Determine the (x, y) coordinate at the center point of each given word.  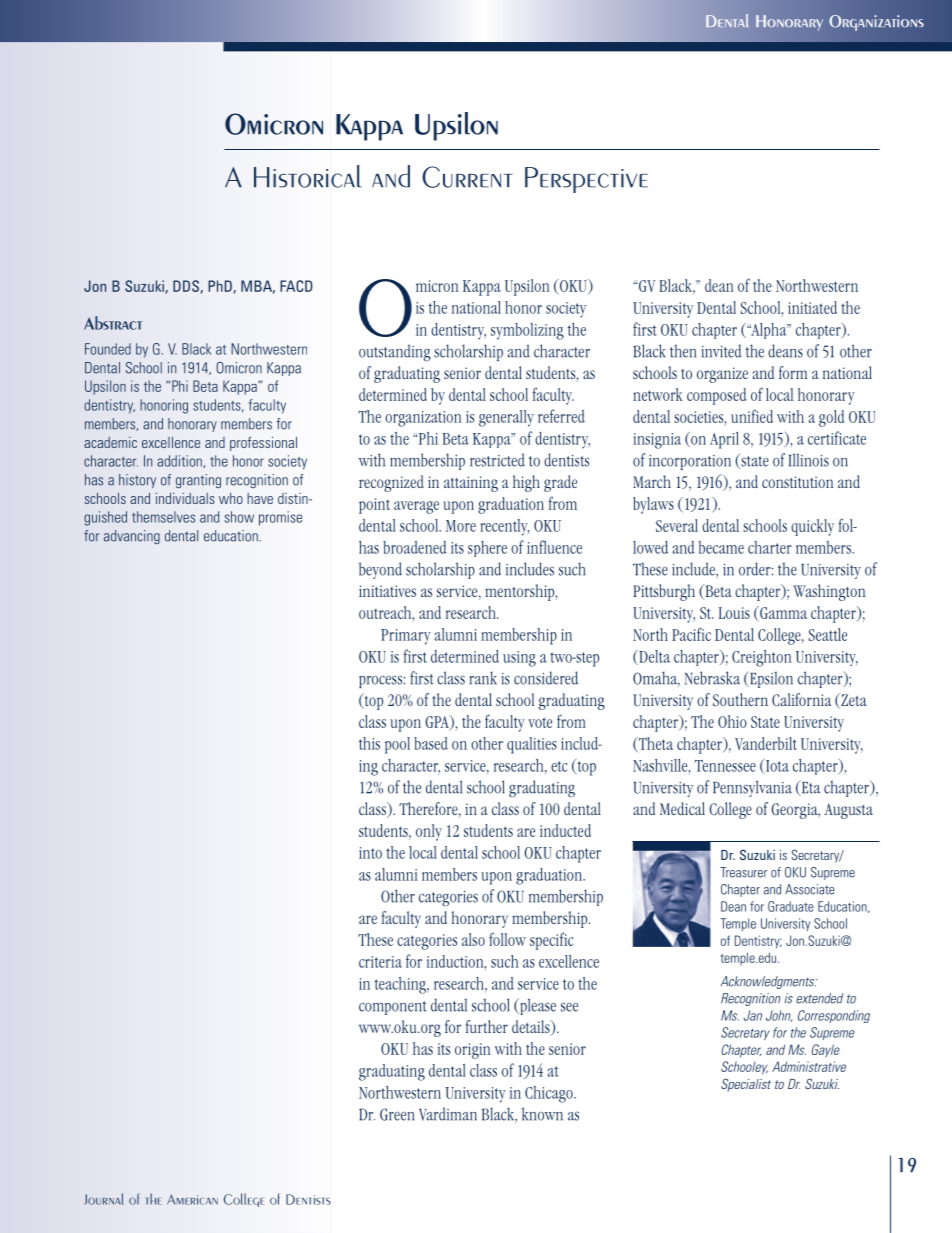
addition (180, 461)
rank (483, 678)
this (369, 743)
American (192, 1199)
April (724, 440)
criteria (380, 962)
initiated (812, 307)
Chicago (550, 1094)
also (473, 939)
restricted (497, 460)
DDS (187, 287)
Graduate (791, 906)
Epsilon (770, 679)
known (542, 1114)
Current (467, 177)
